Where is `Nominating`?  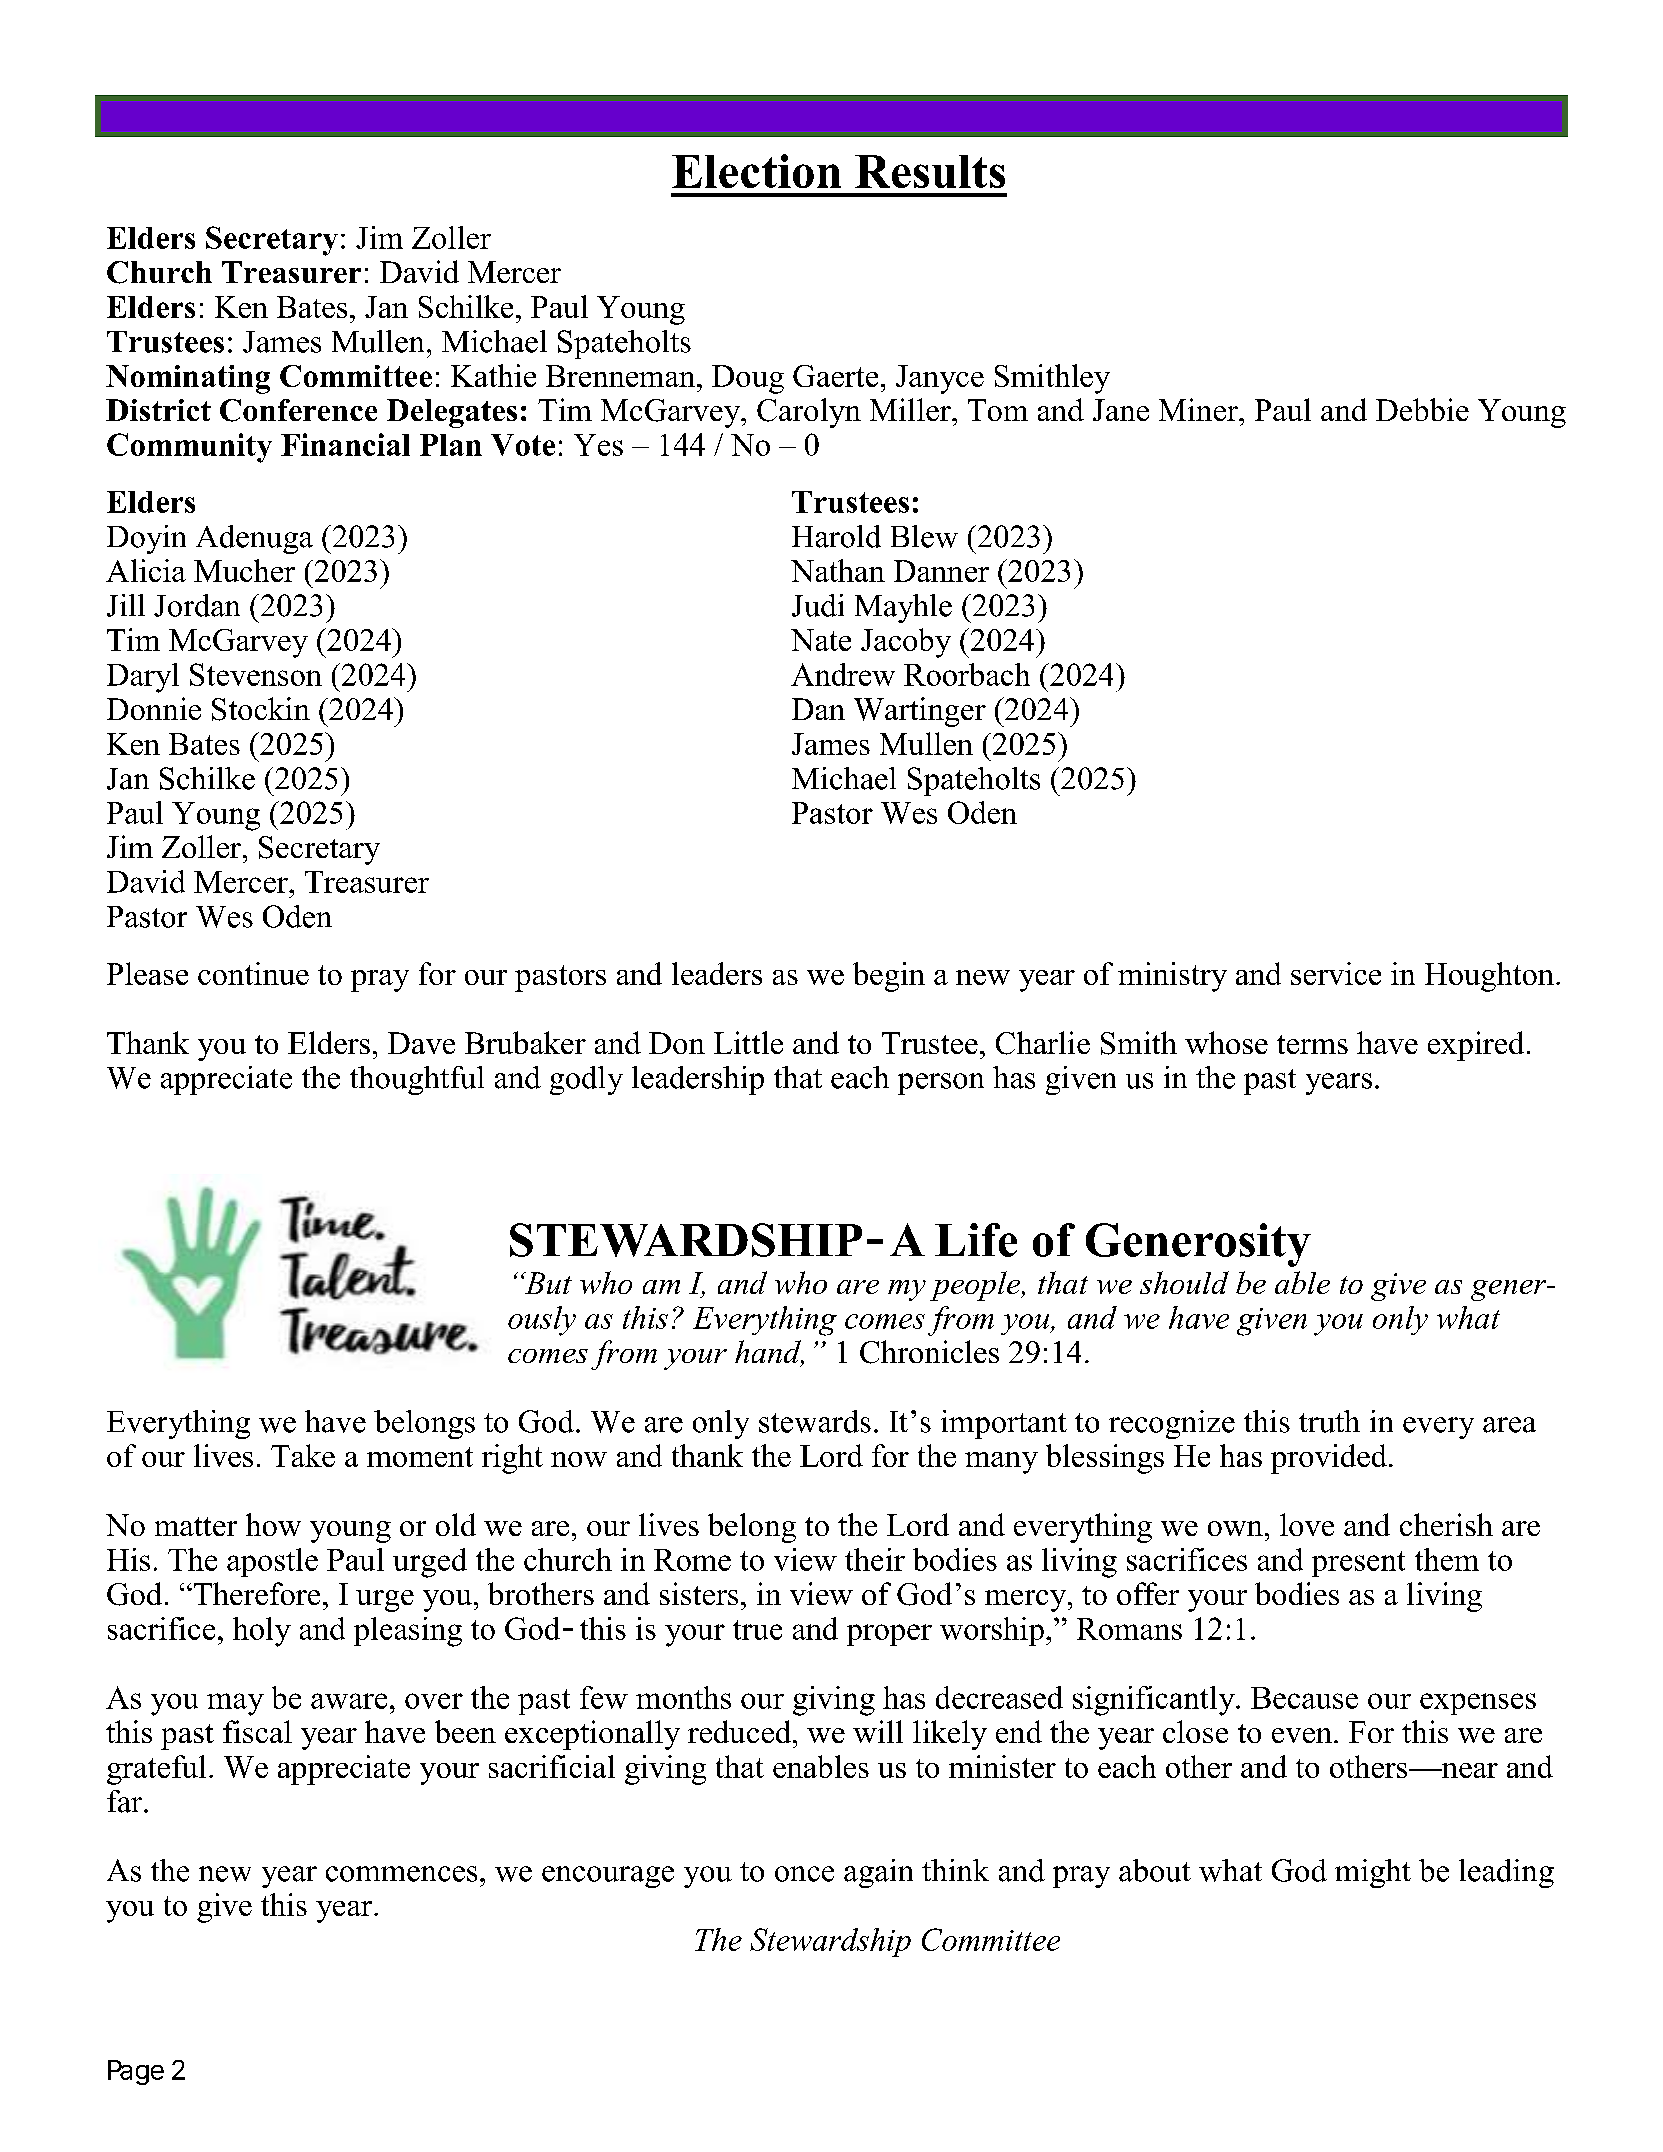 Nominating is located at coordinates (188, 379).
